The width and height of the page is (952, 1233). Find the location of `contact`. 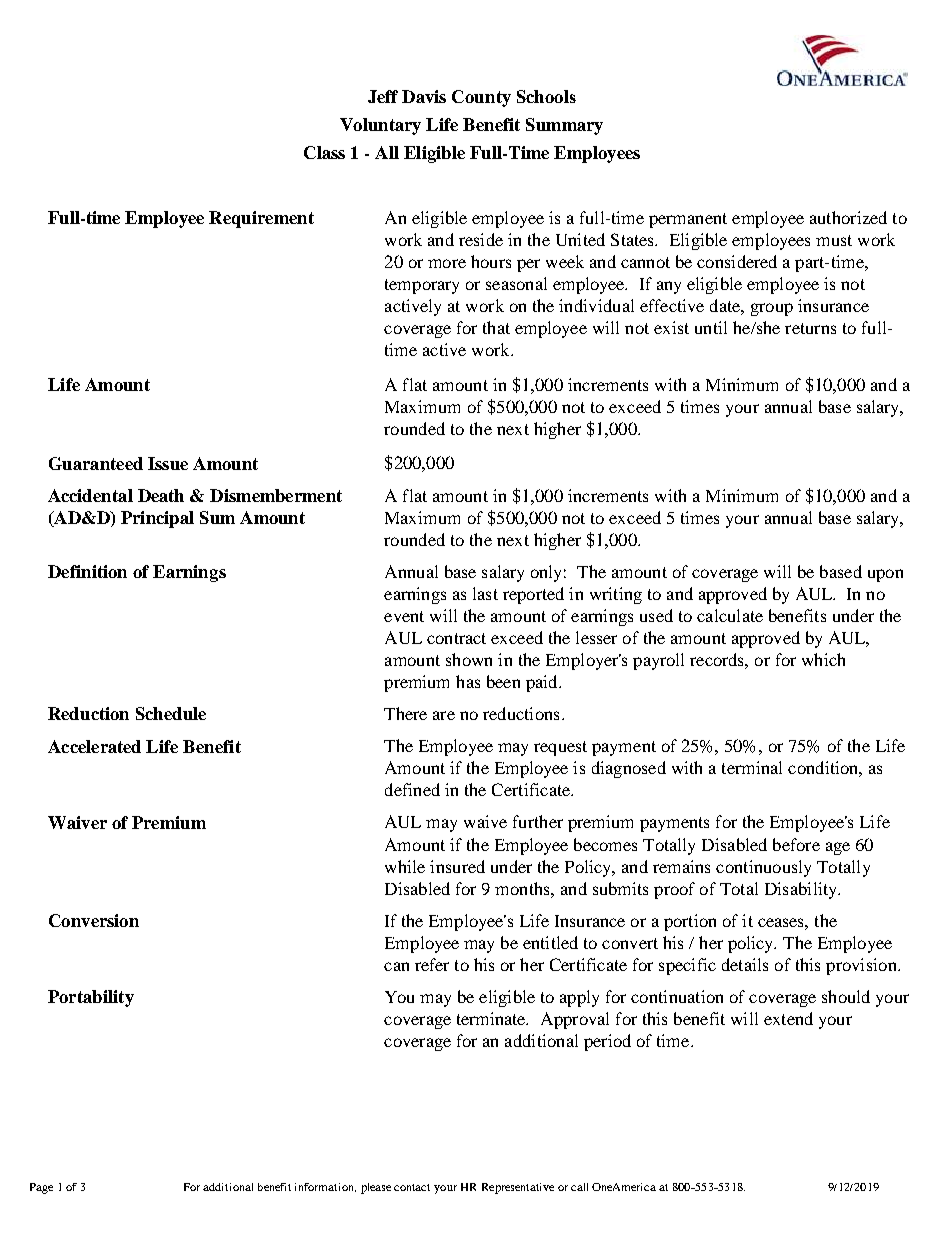

contact is located at coordinates (412, 1187).
